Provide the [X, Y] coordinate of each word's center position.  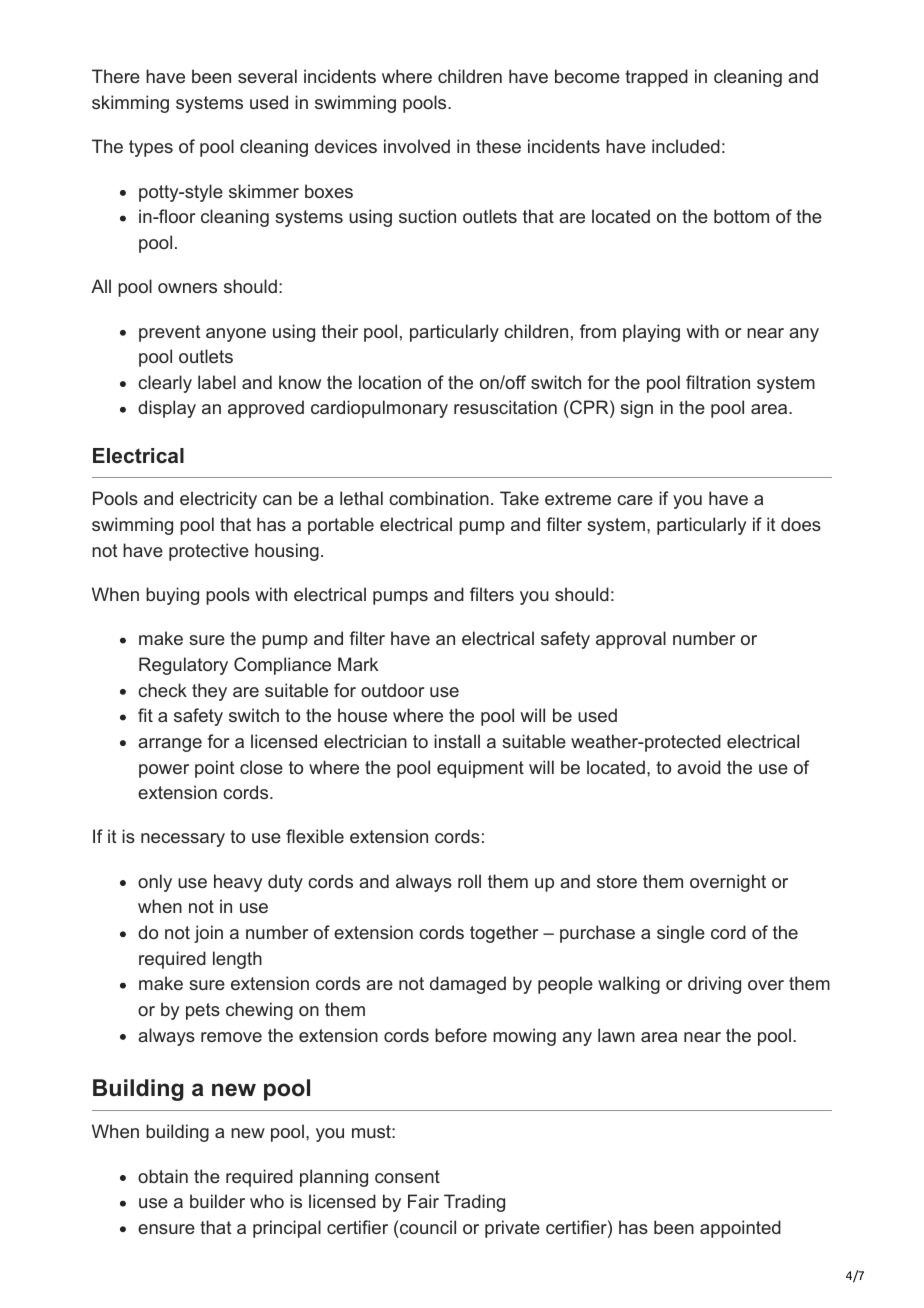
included [686, 146]
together [504, 934]
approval [631, 640]
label [217, 382]
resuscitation [505, 407]
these [498, 146]
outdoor [392, 690]
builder [217, 1201]
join [208, 934]
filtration [718, 382]
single [681, 934]
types [151, 148]
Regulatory [183, 666]
